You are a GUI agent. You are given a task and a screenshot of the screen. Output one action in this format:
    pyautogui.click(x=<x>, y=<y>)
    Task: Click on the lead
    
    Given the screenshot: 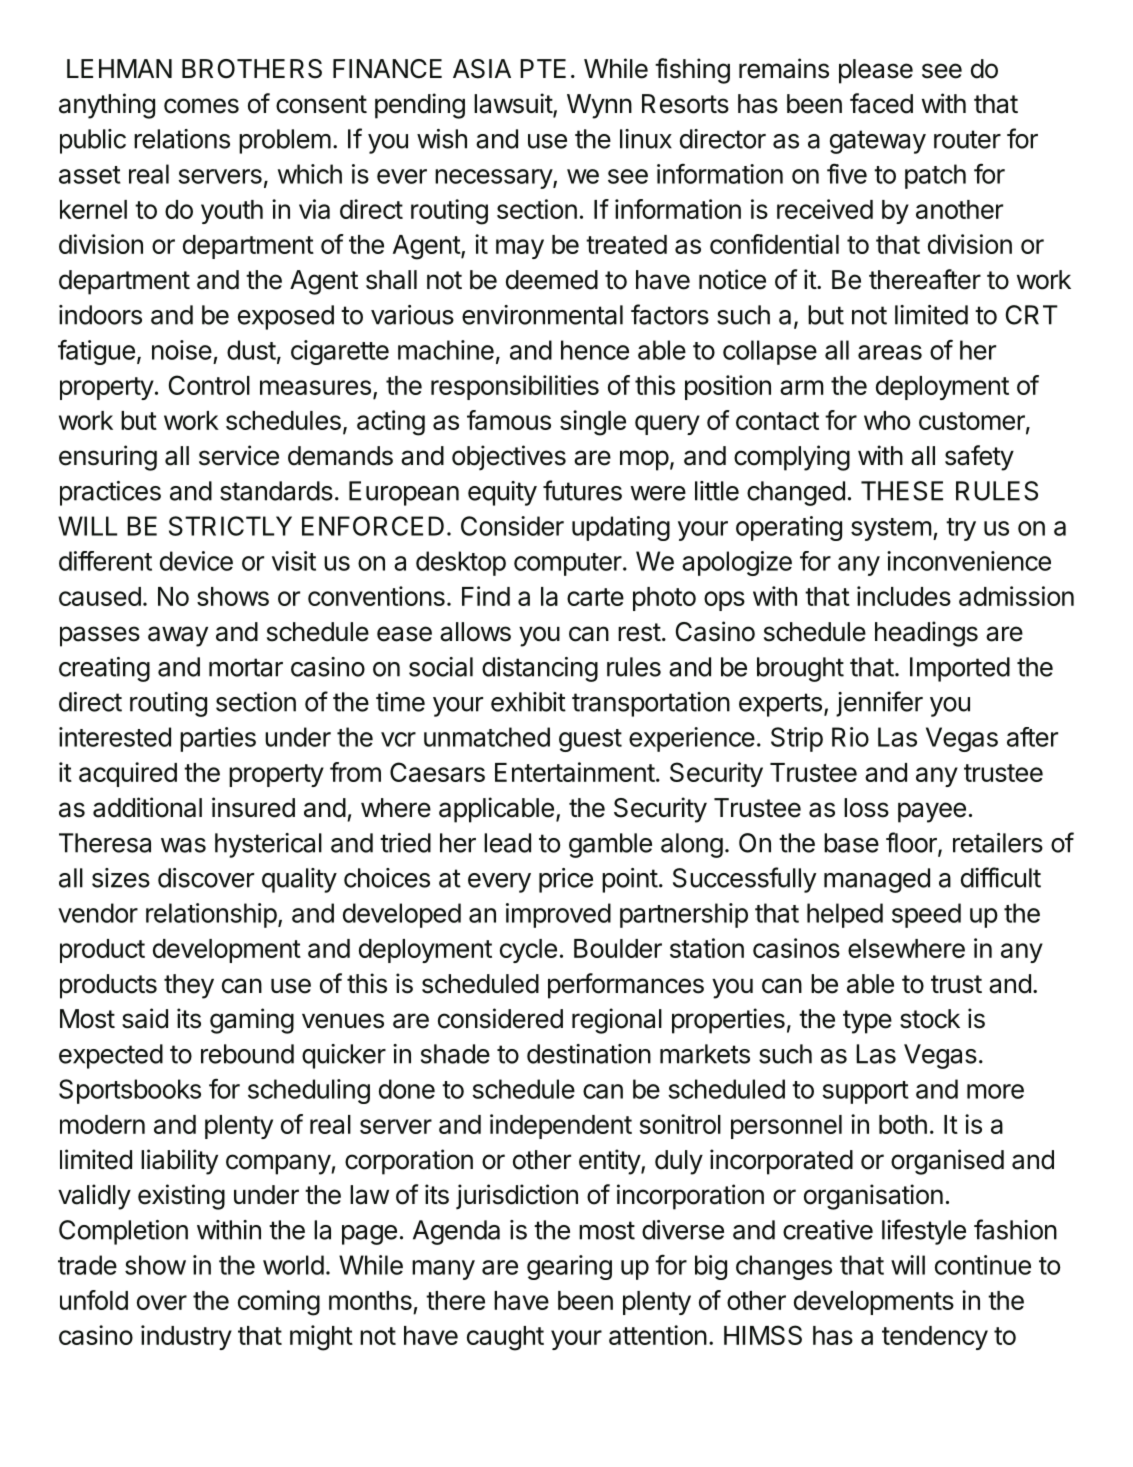 What is the action you would take?
    pyautogui.click(x=507, y=843)
